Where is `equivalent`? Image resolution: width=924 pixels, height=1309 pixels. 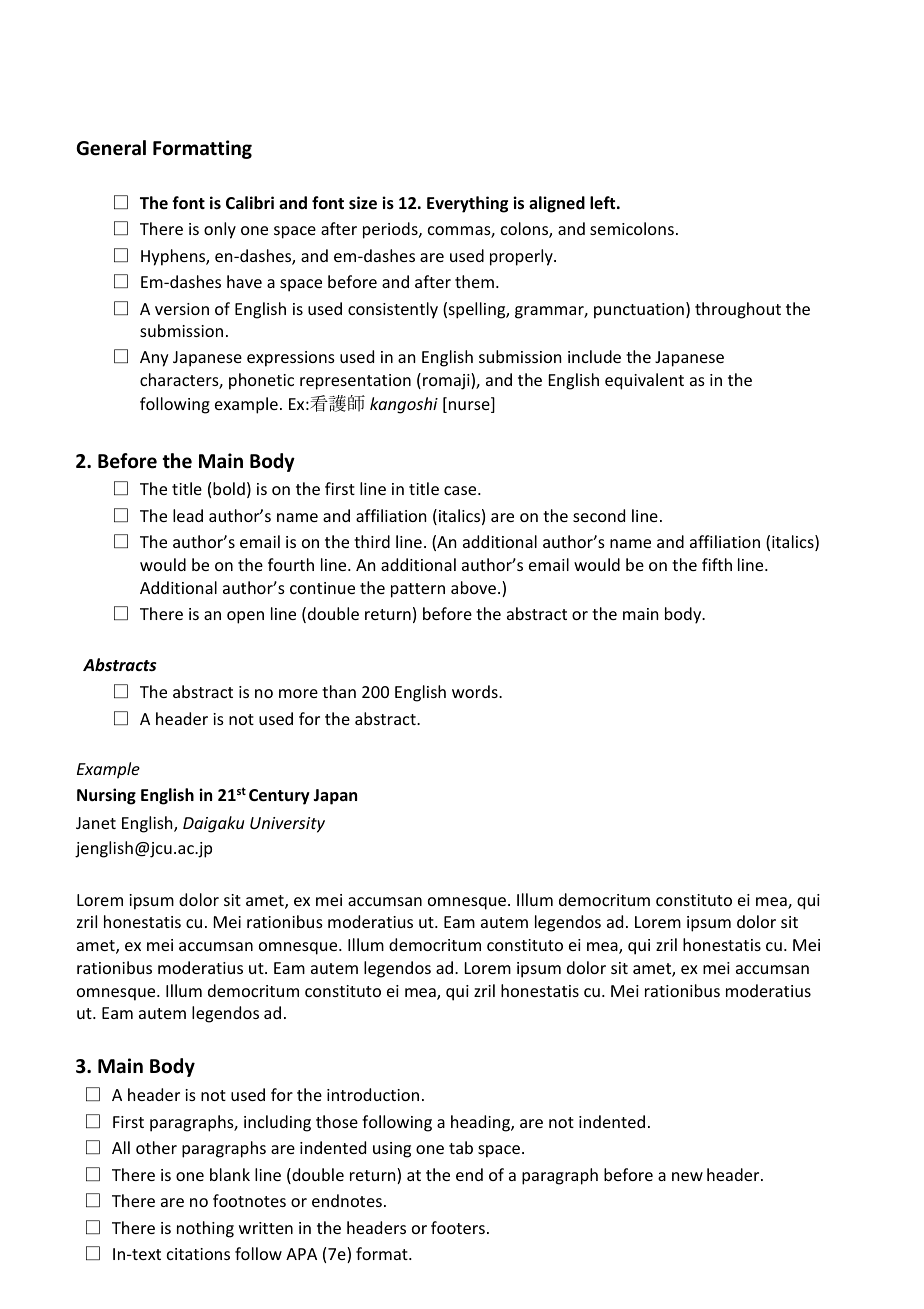
equivalent is located at coordinates (644, 381).
